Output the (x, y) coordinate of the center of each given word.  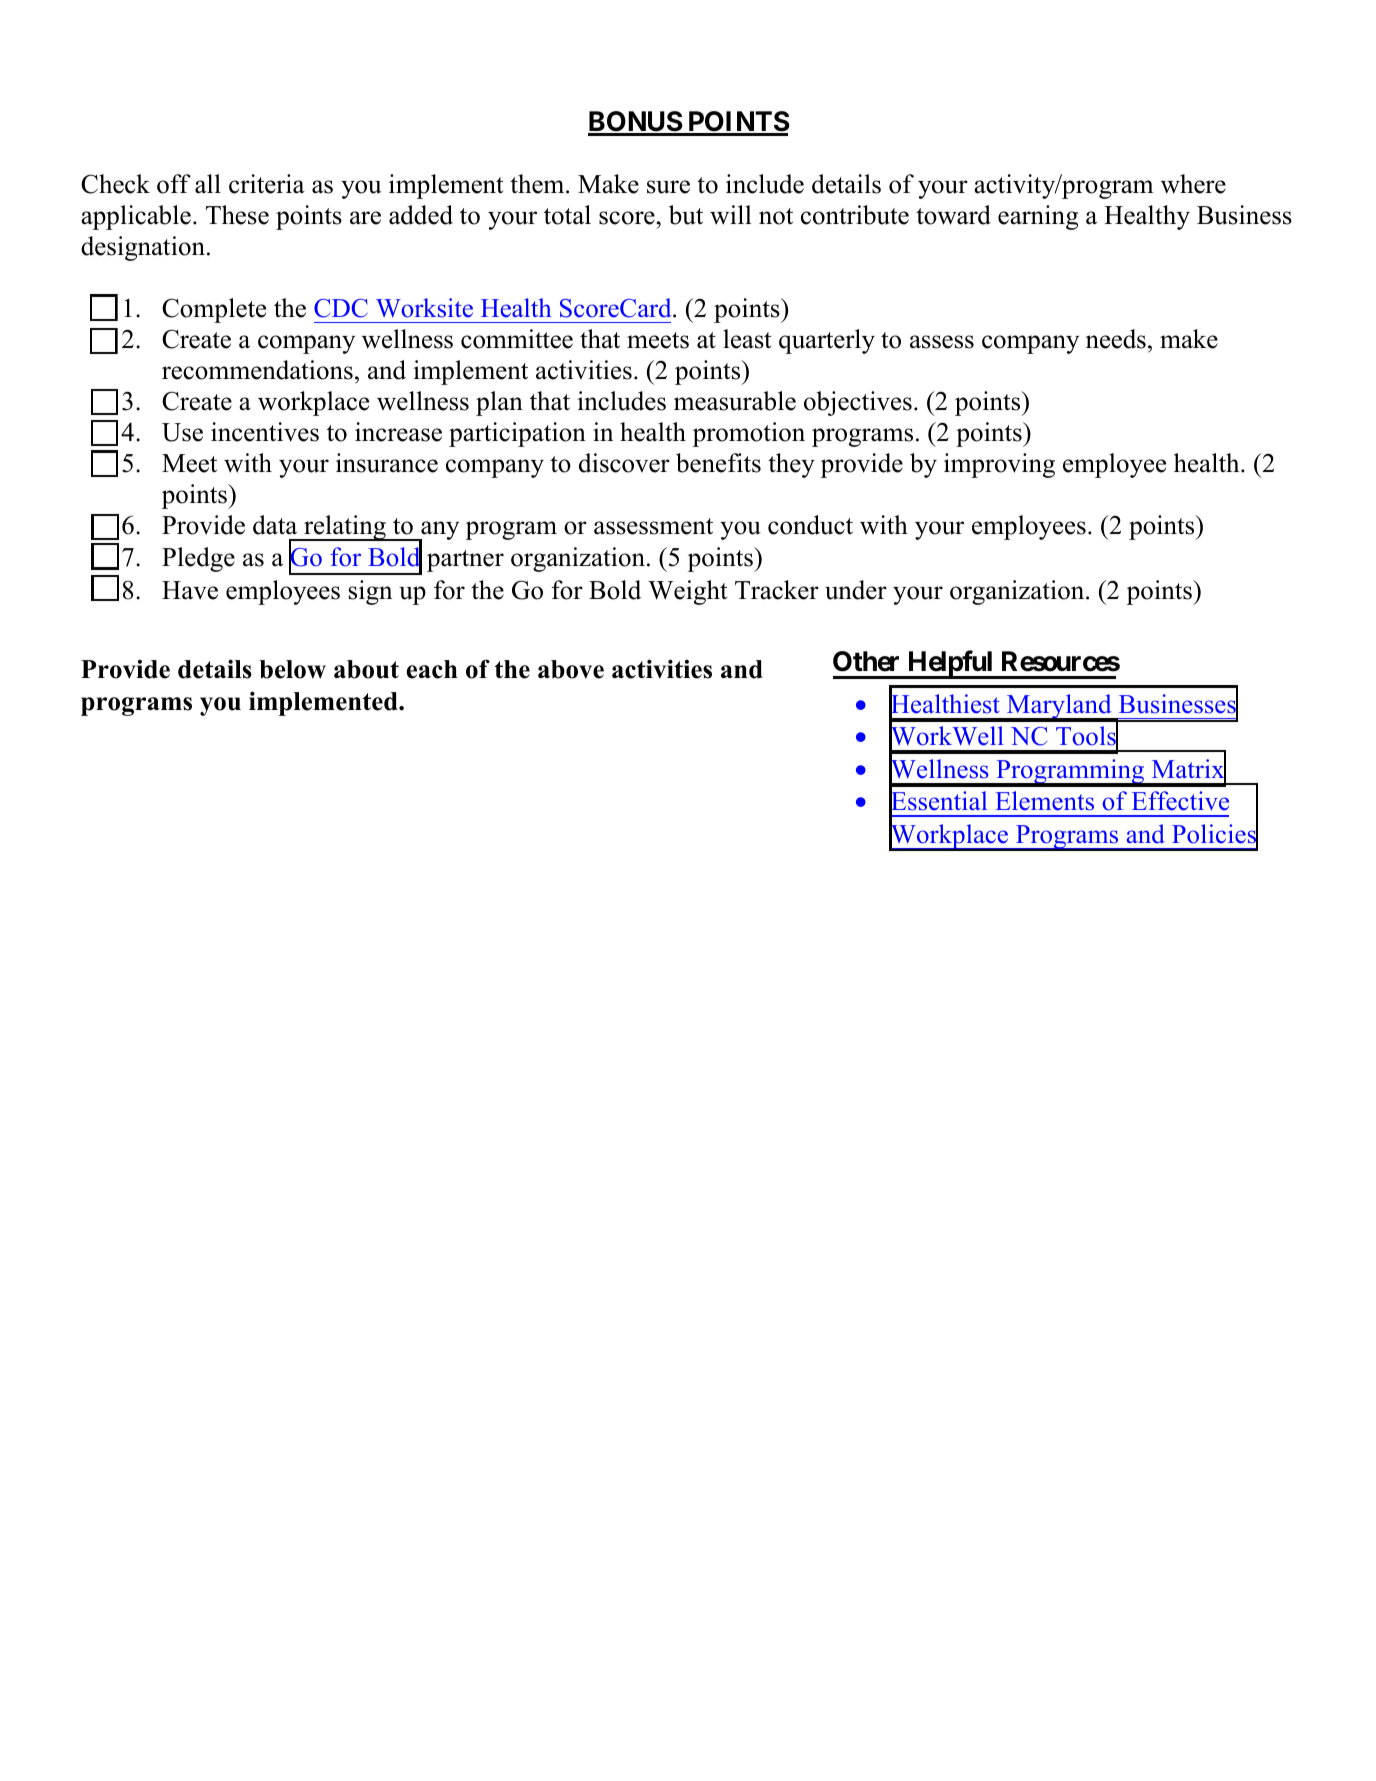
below (292, 669)
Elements (1044, 801)
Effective (1180, 801)
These (237, 215)
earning (1038, 217)
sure (668, 187)
